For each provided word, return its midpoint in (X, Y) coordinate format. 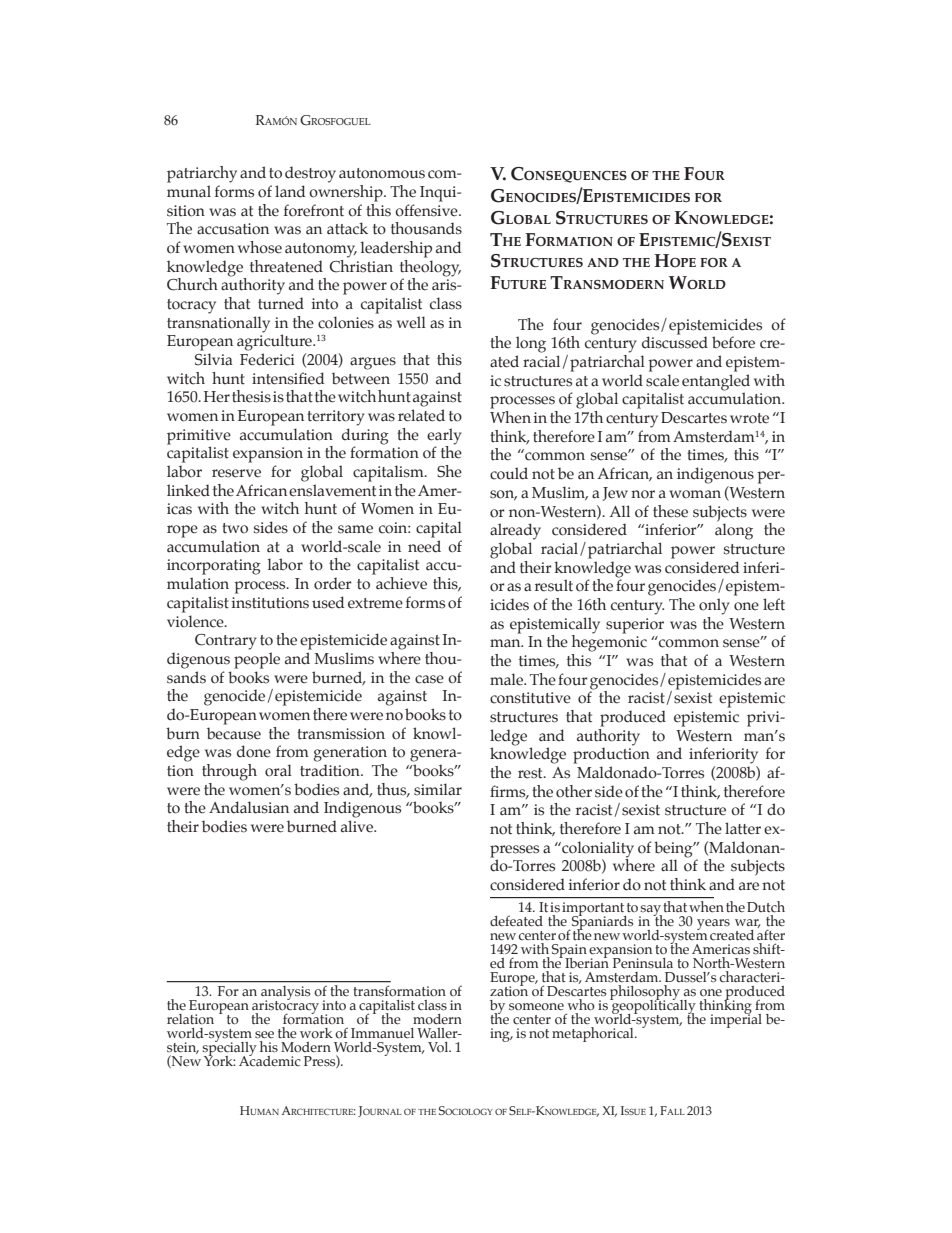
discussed (675, 342)
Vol (439, 1047)
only (714, 606)
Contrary (226, 642)
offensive (427, 210)
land (290, 191)
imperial (736, 1019)
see (264, 1035)
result (554, 585)
